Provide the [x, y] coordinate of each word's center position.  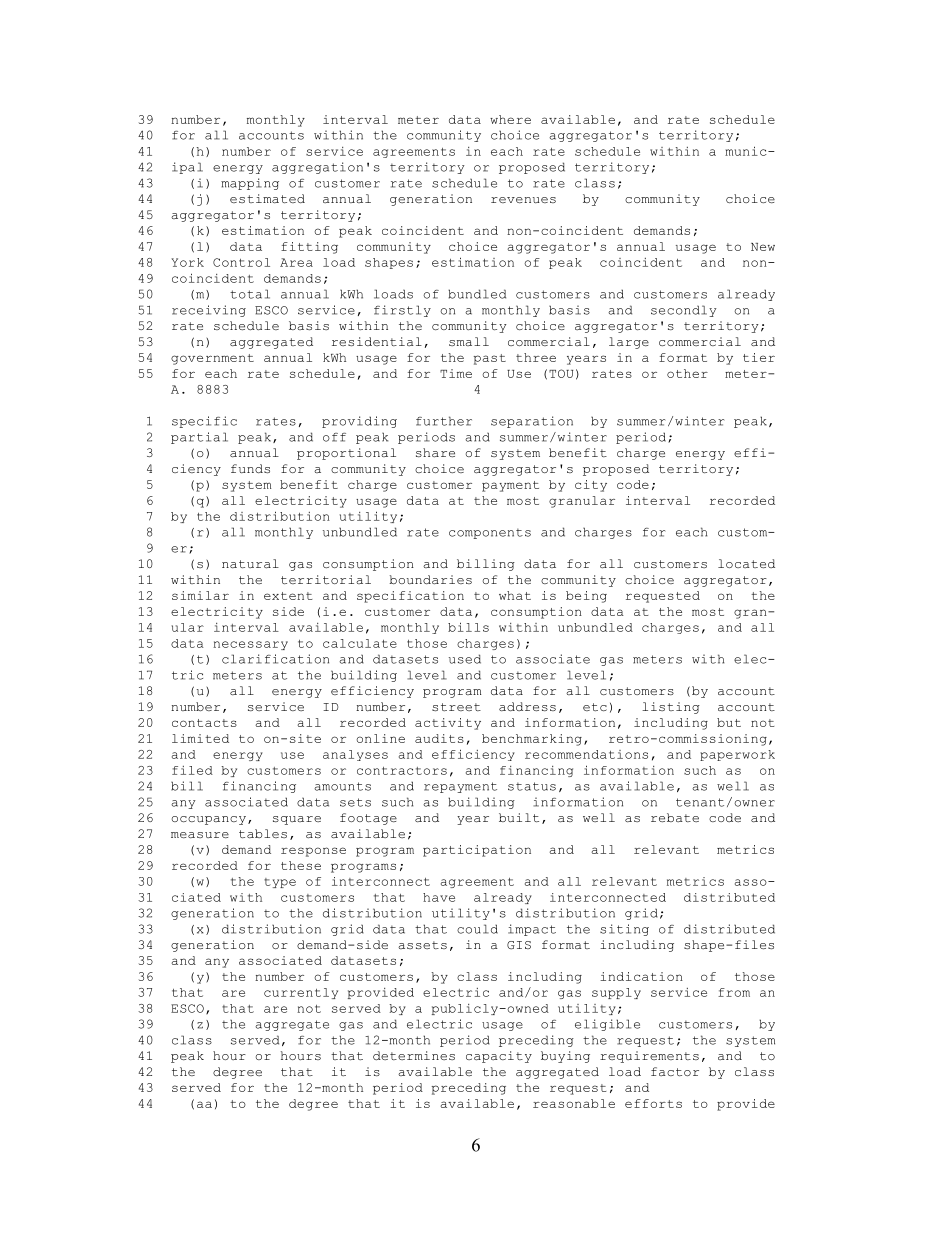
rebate [675, 817]
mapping [250, 184]
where [510, 119]
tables [263, 833]
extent [288, 596]
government [212, 359]
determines [414, 1055]
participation [477, 851]
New [763, 247]
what [515, 595]
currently [301, 993]
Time [456, 373]
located [746, 563]
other [687, 373]
